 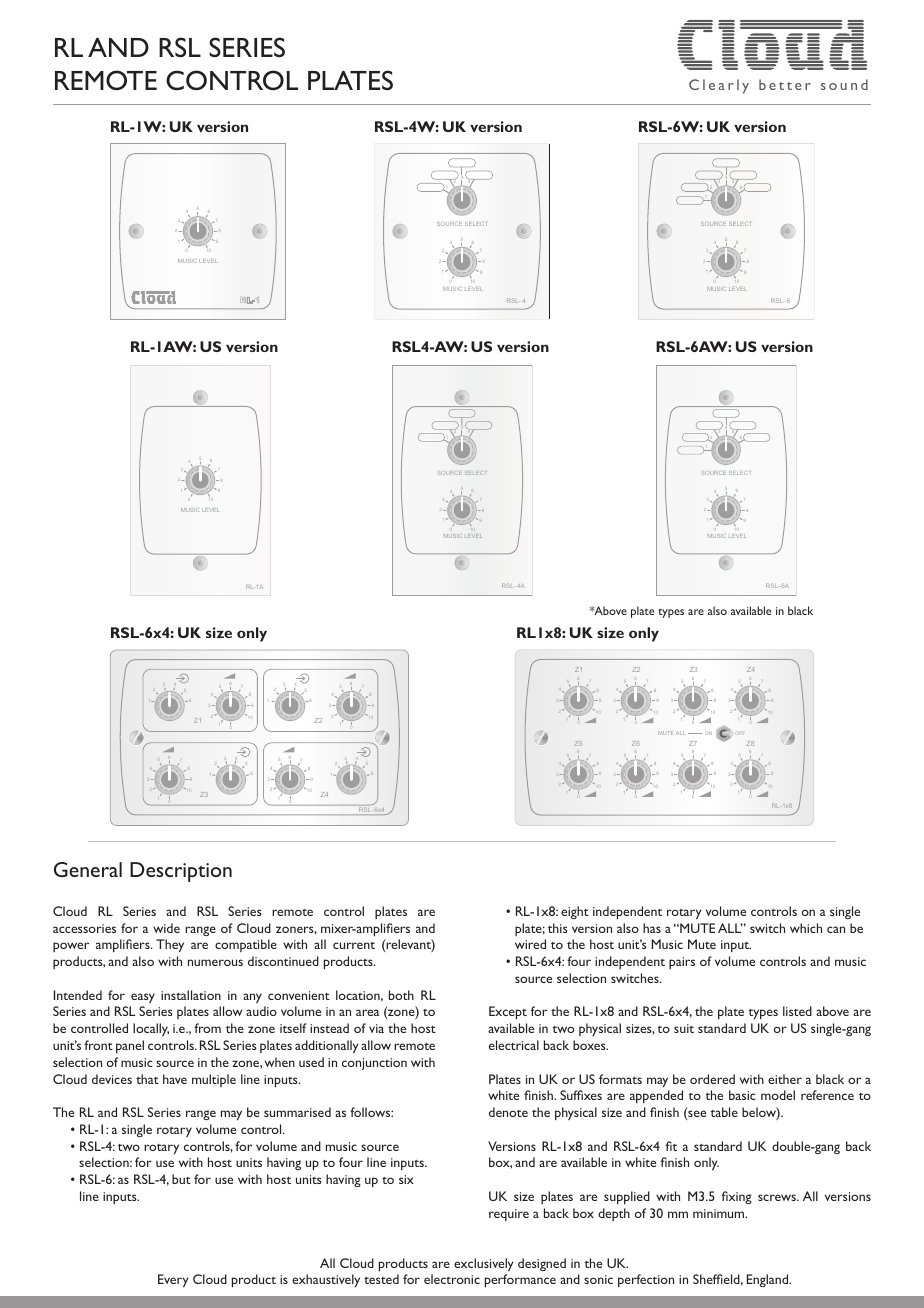 I want to click on better, so click(x=785, y=84).
